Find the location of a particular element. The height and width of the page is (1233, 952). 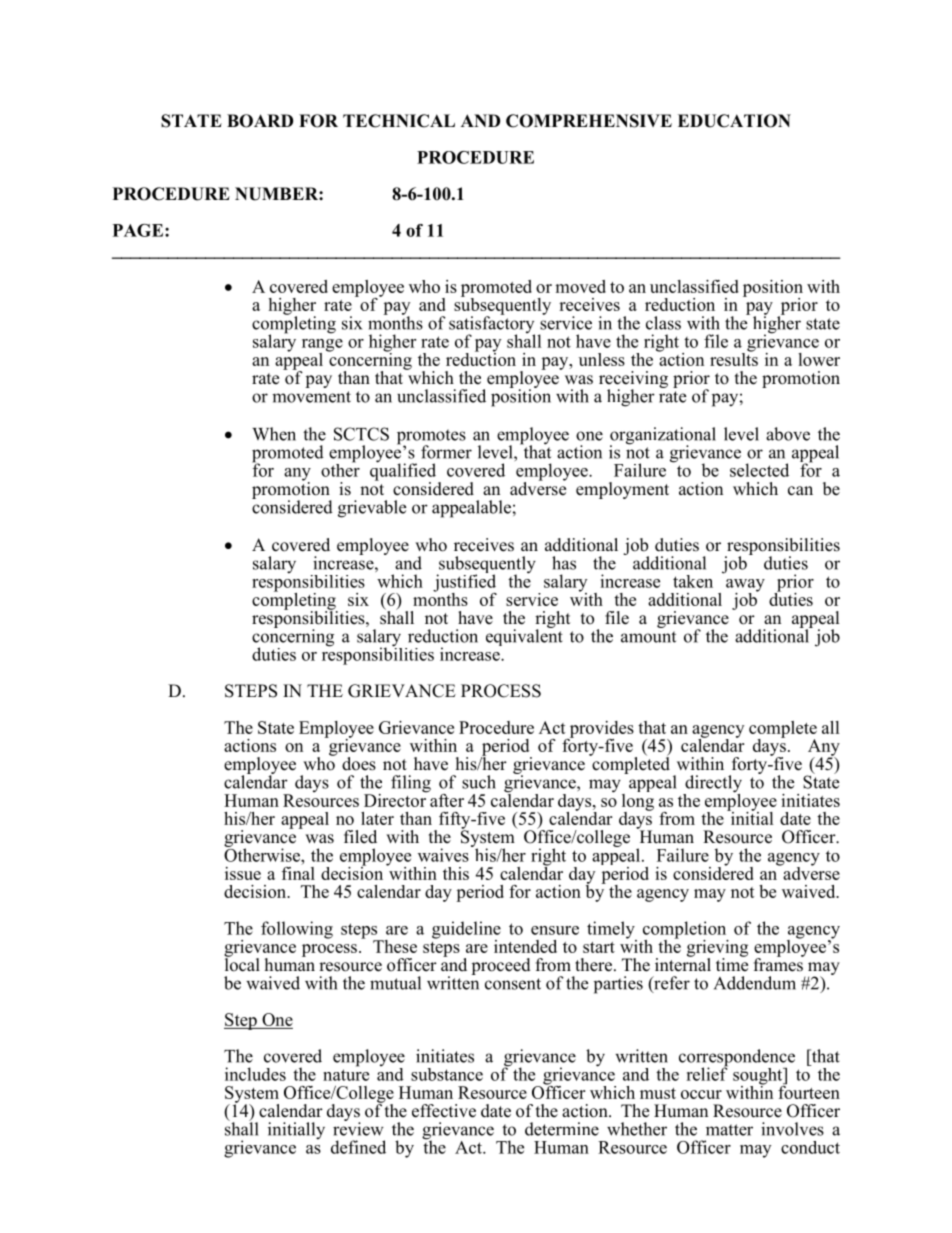

completion is located at coordinates (686, 931).
